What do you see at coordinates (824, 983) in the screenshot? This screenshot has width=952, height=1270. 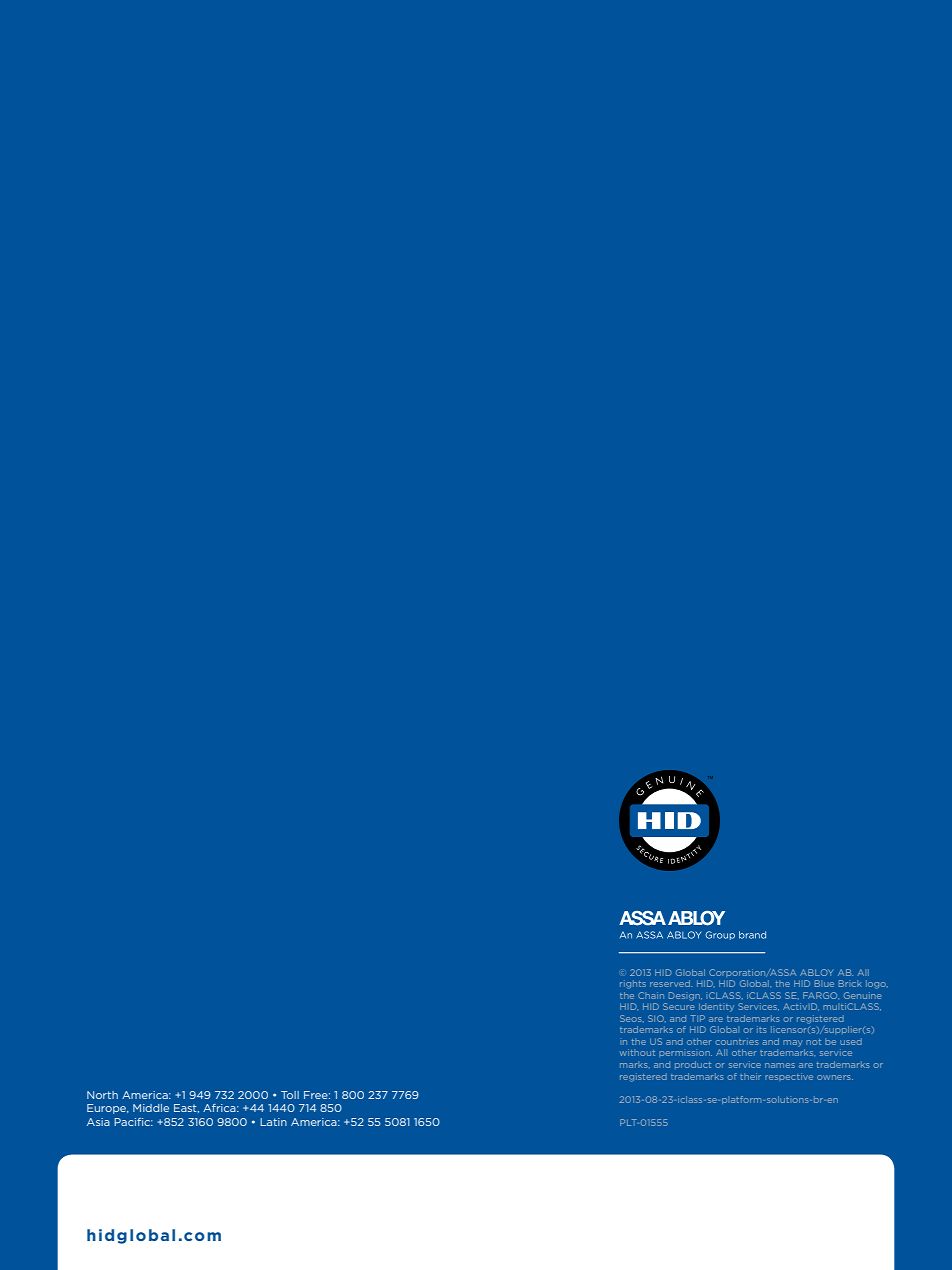 I see `Blue` at bounding box center [824, 983].
